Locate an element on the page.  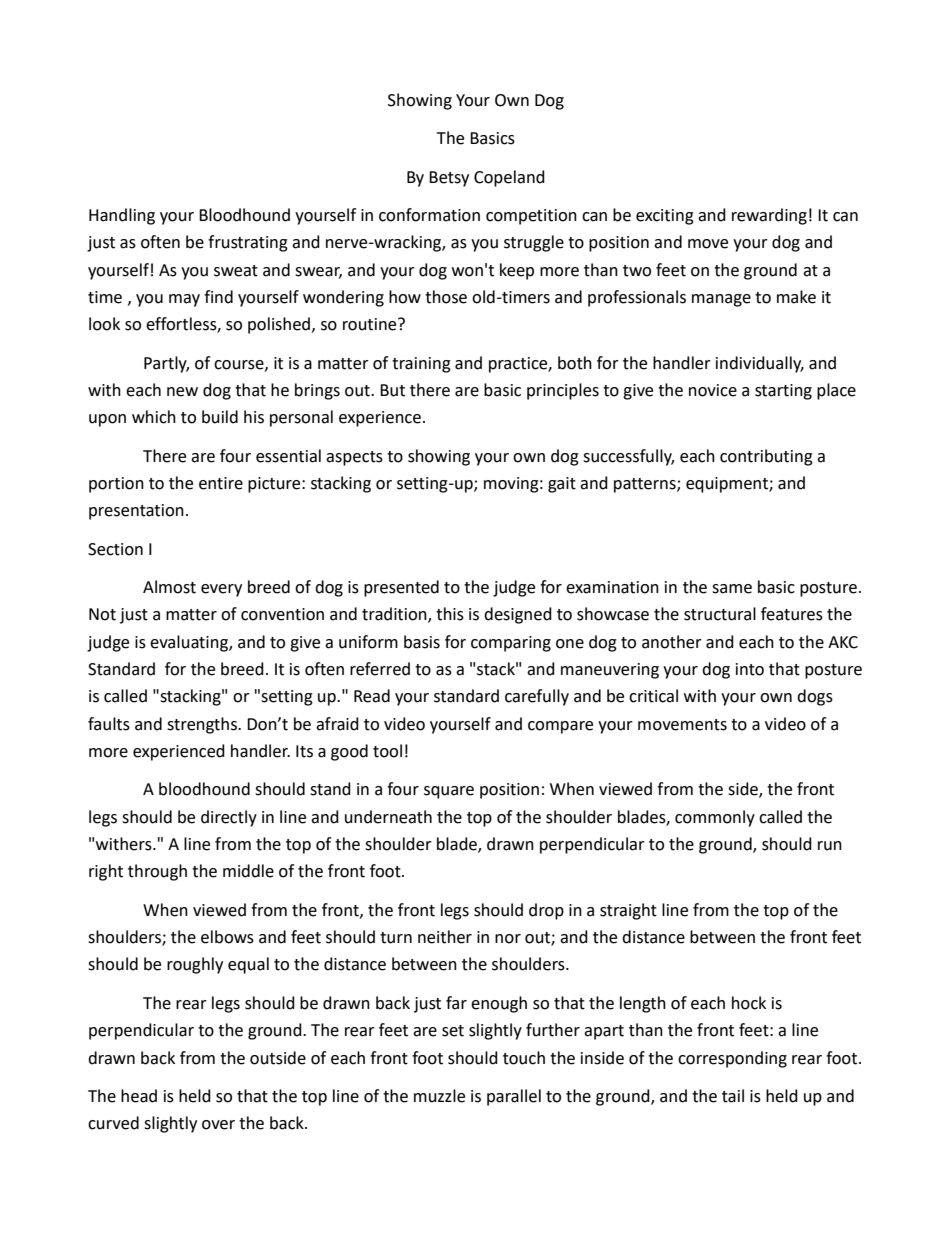
new is located at coordinates (182, 392).
